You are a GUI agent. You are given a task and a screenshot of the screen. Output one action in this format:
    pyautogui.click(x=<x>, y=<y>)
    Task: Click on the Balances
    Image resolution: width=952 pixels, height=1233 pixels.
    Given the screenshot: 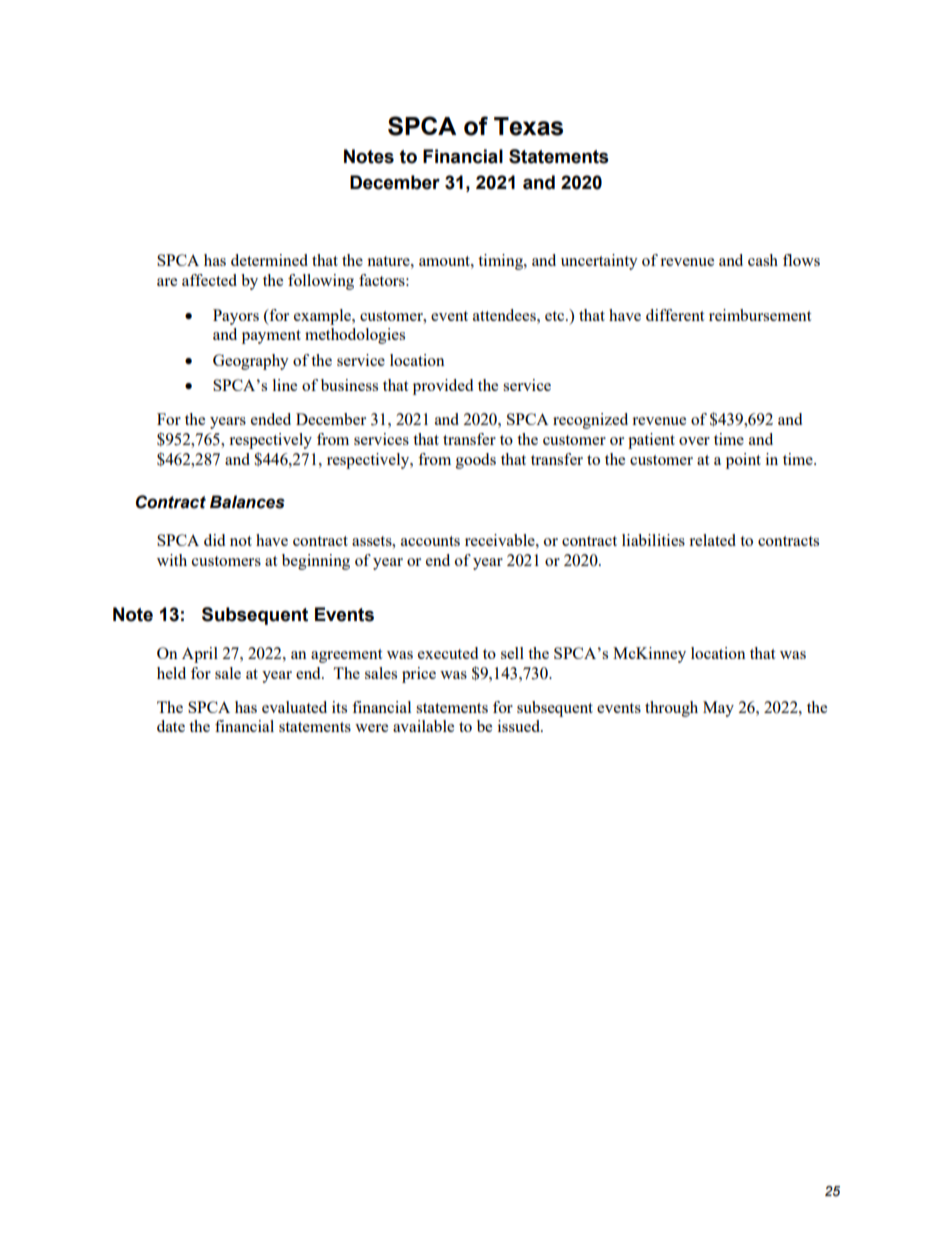 What is the action you would take?
    pyautogui.click(x=247, y=502)
